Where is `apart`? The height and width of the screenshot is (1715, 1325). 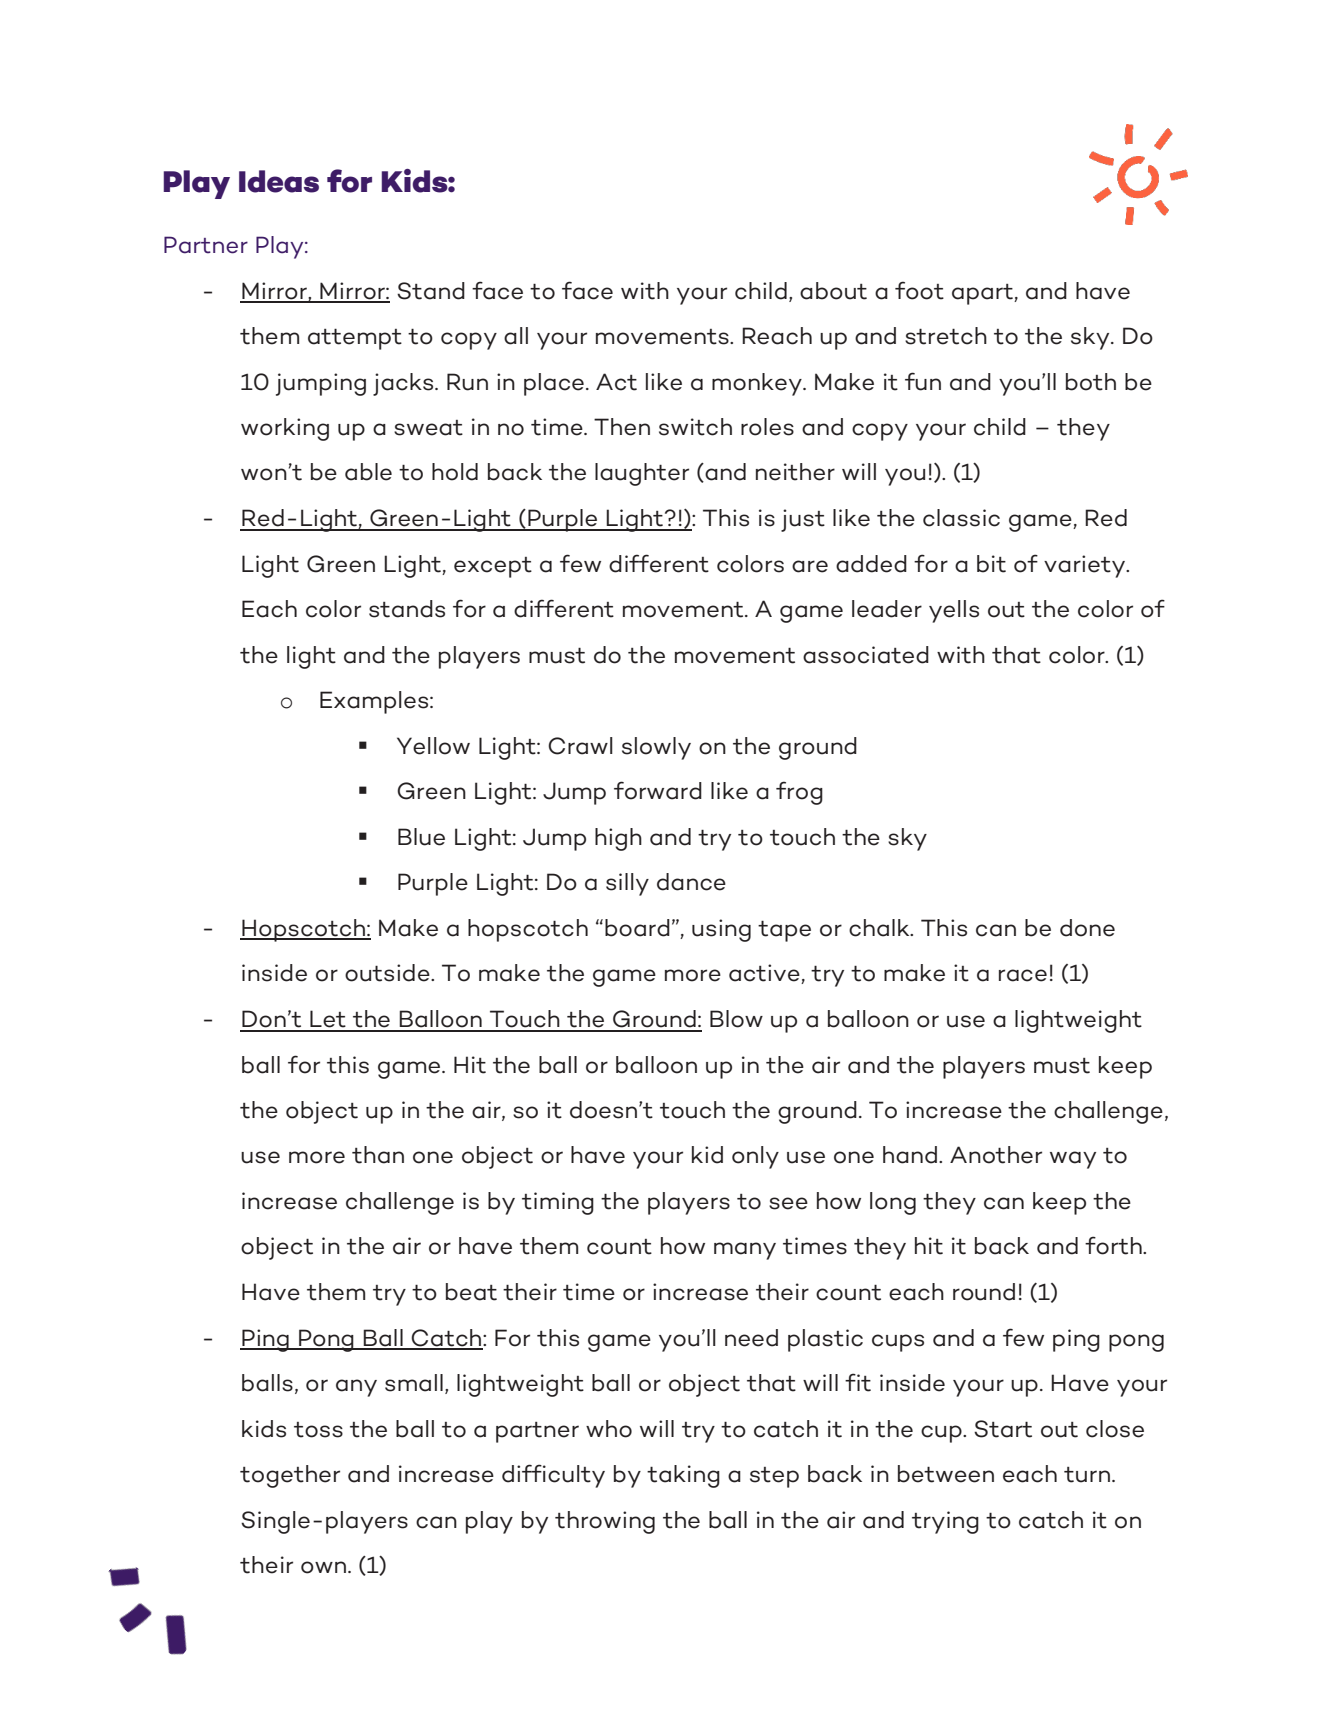
apart is located at coordinates (983, 294).
